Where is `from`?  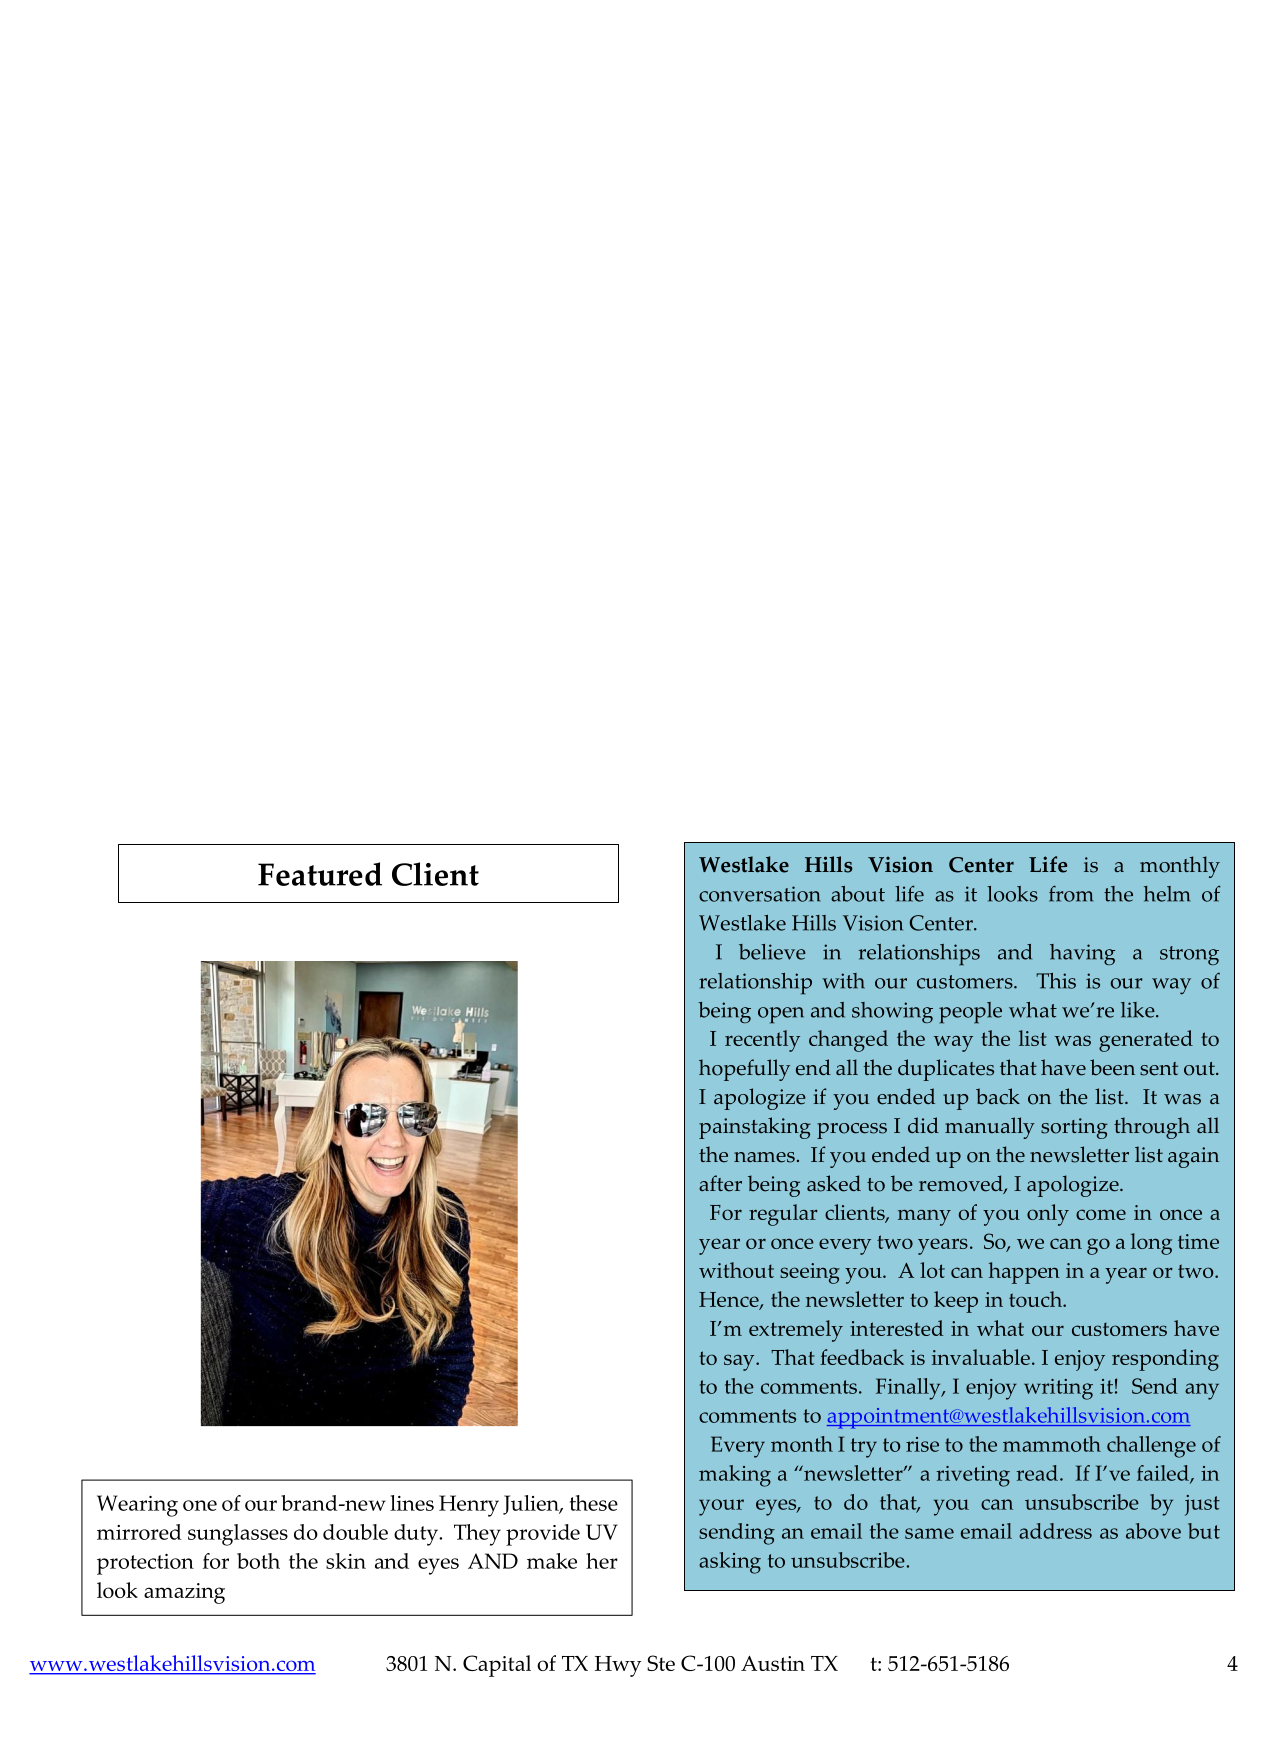
from is located at coordinates (1071, 893).
